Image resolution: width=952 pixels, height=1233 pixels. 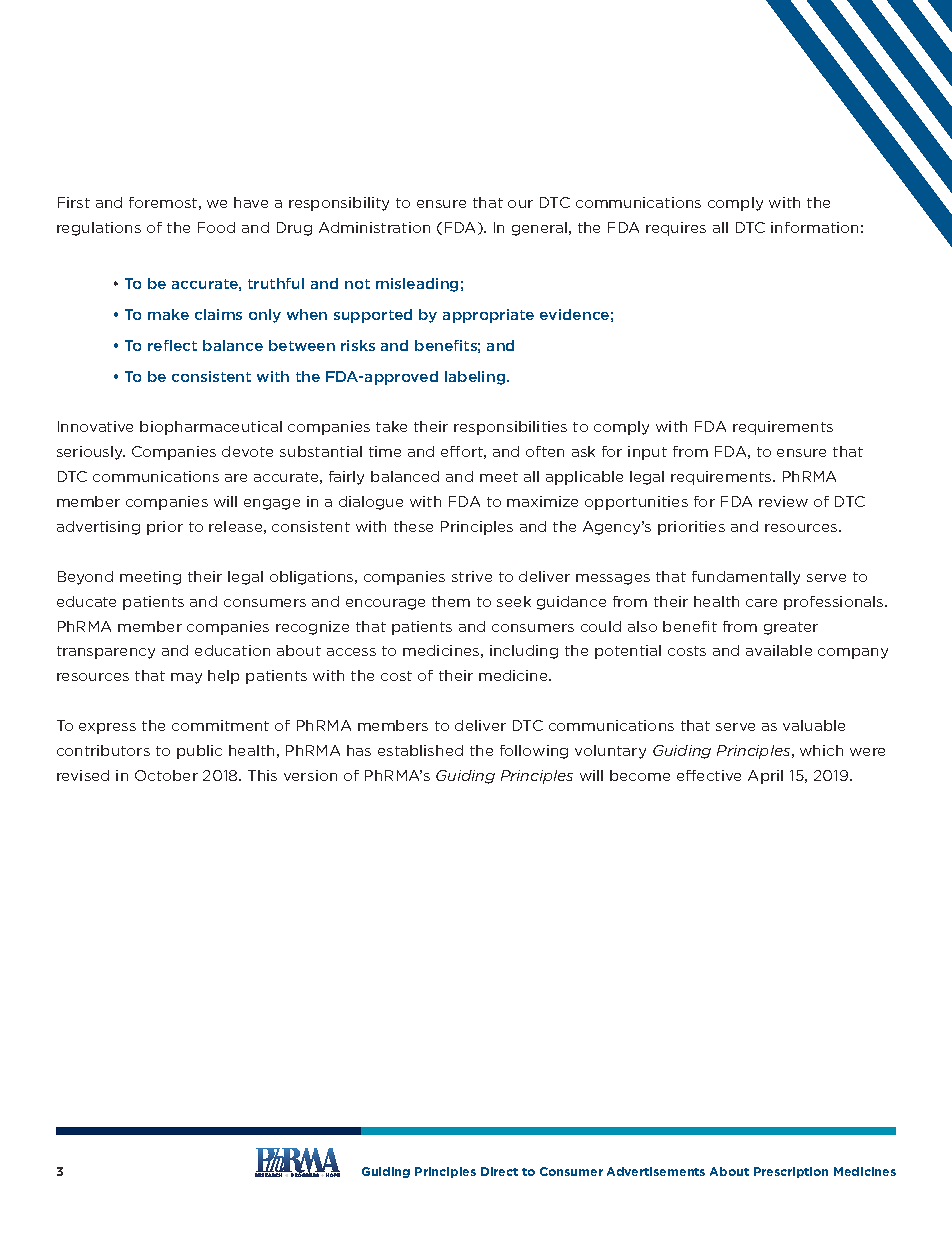 What do you see at coordinates (420, 750) in the document?
I see `established` at bounding box center [420, 750].
